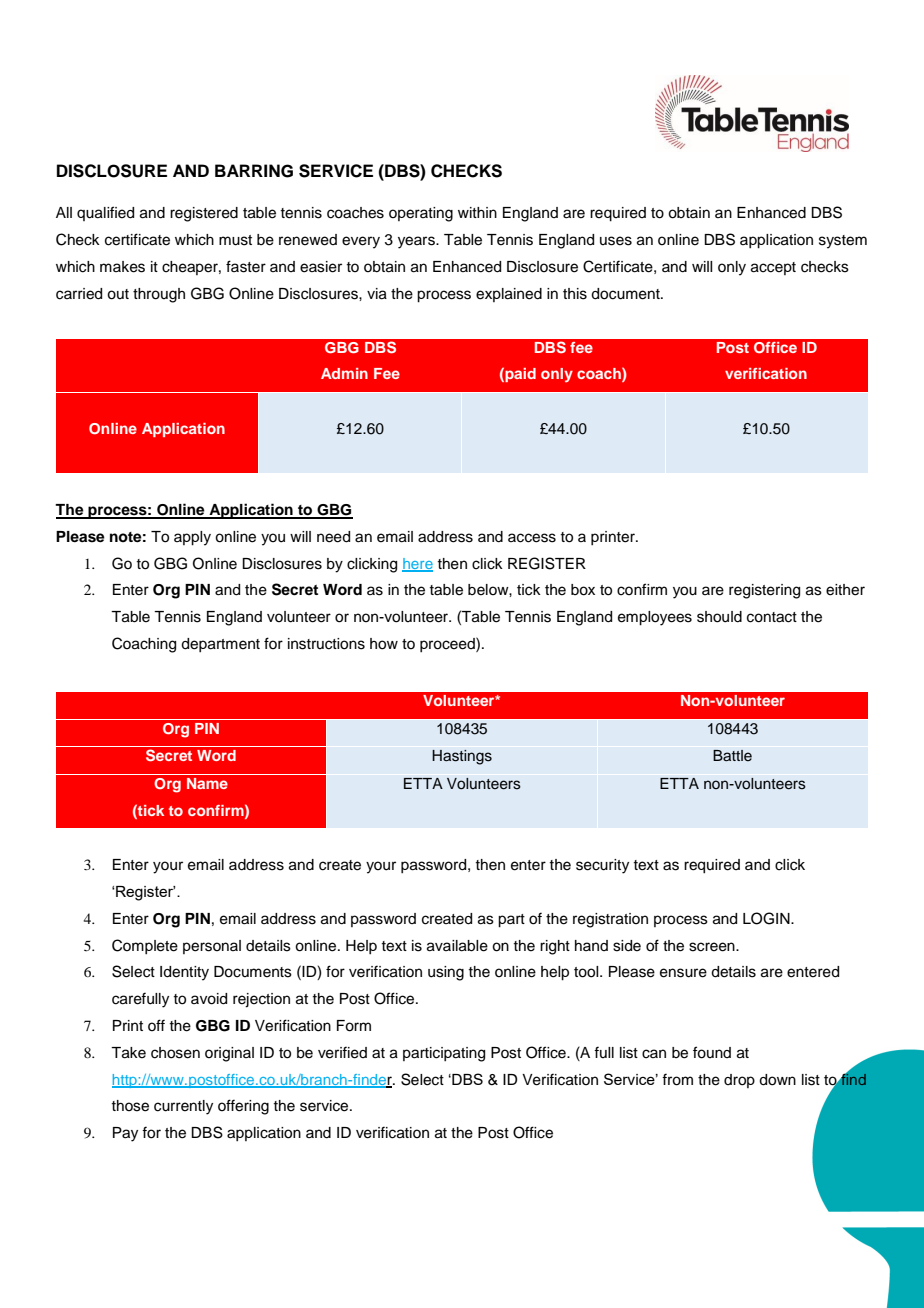  Describe the element at coordinates (192, 538) in the image. I see `apply` at that location.
